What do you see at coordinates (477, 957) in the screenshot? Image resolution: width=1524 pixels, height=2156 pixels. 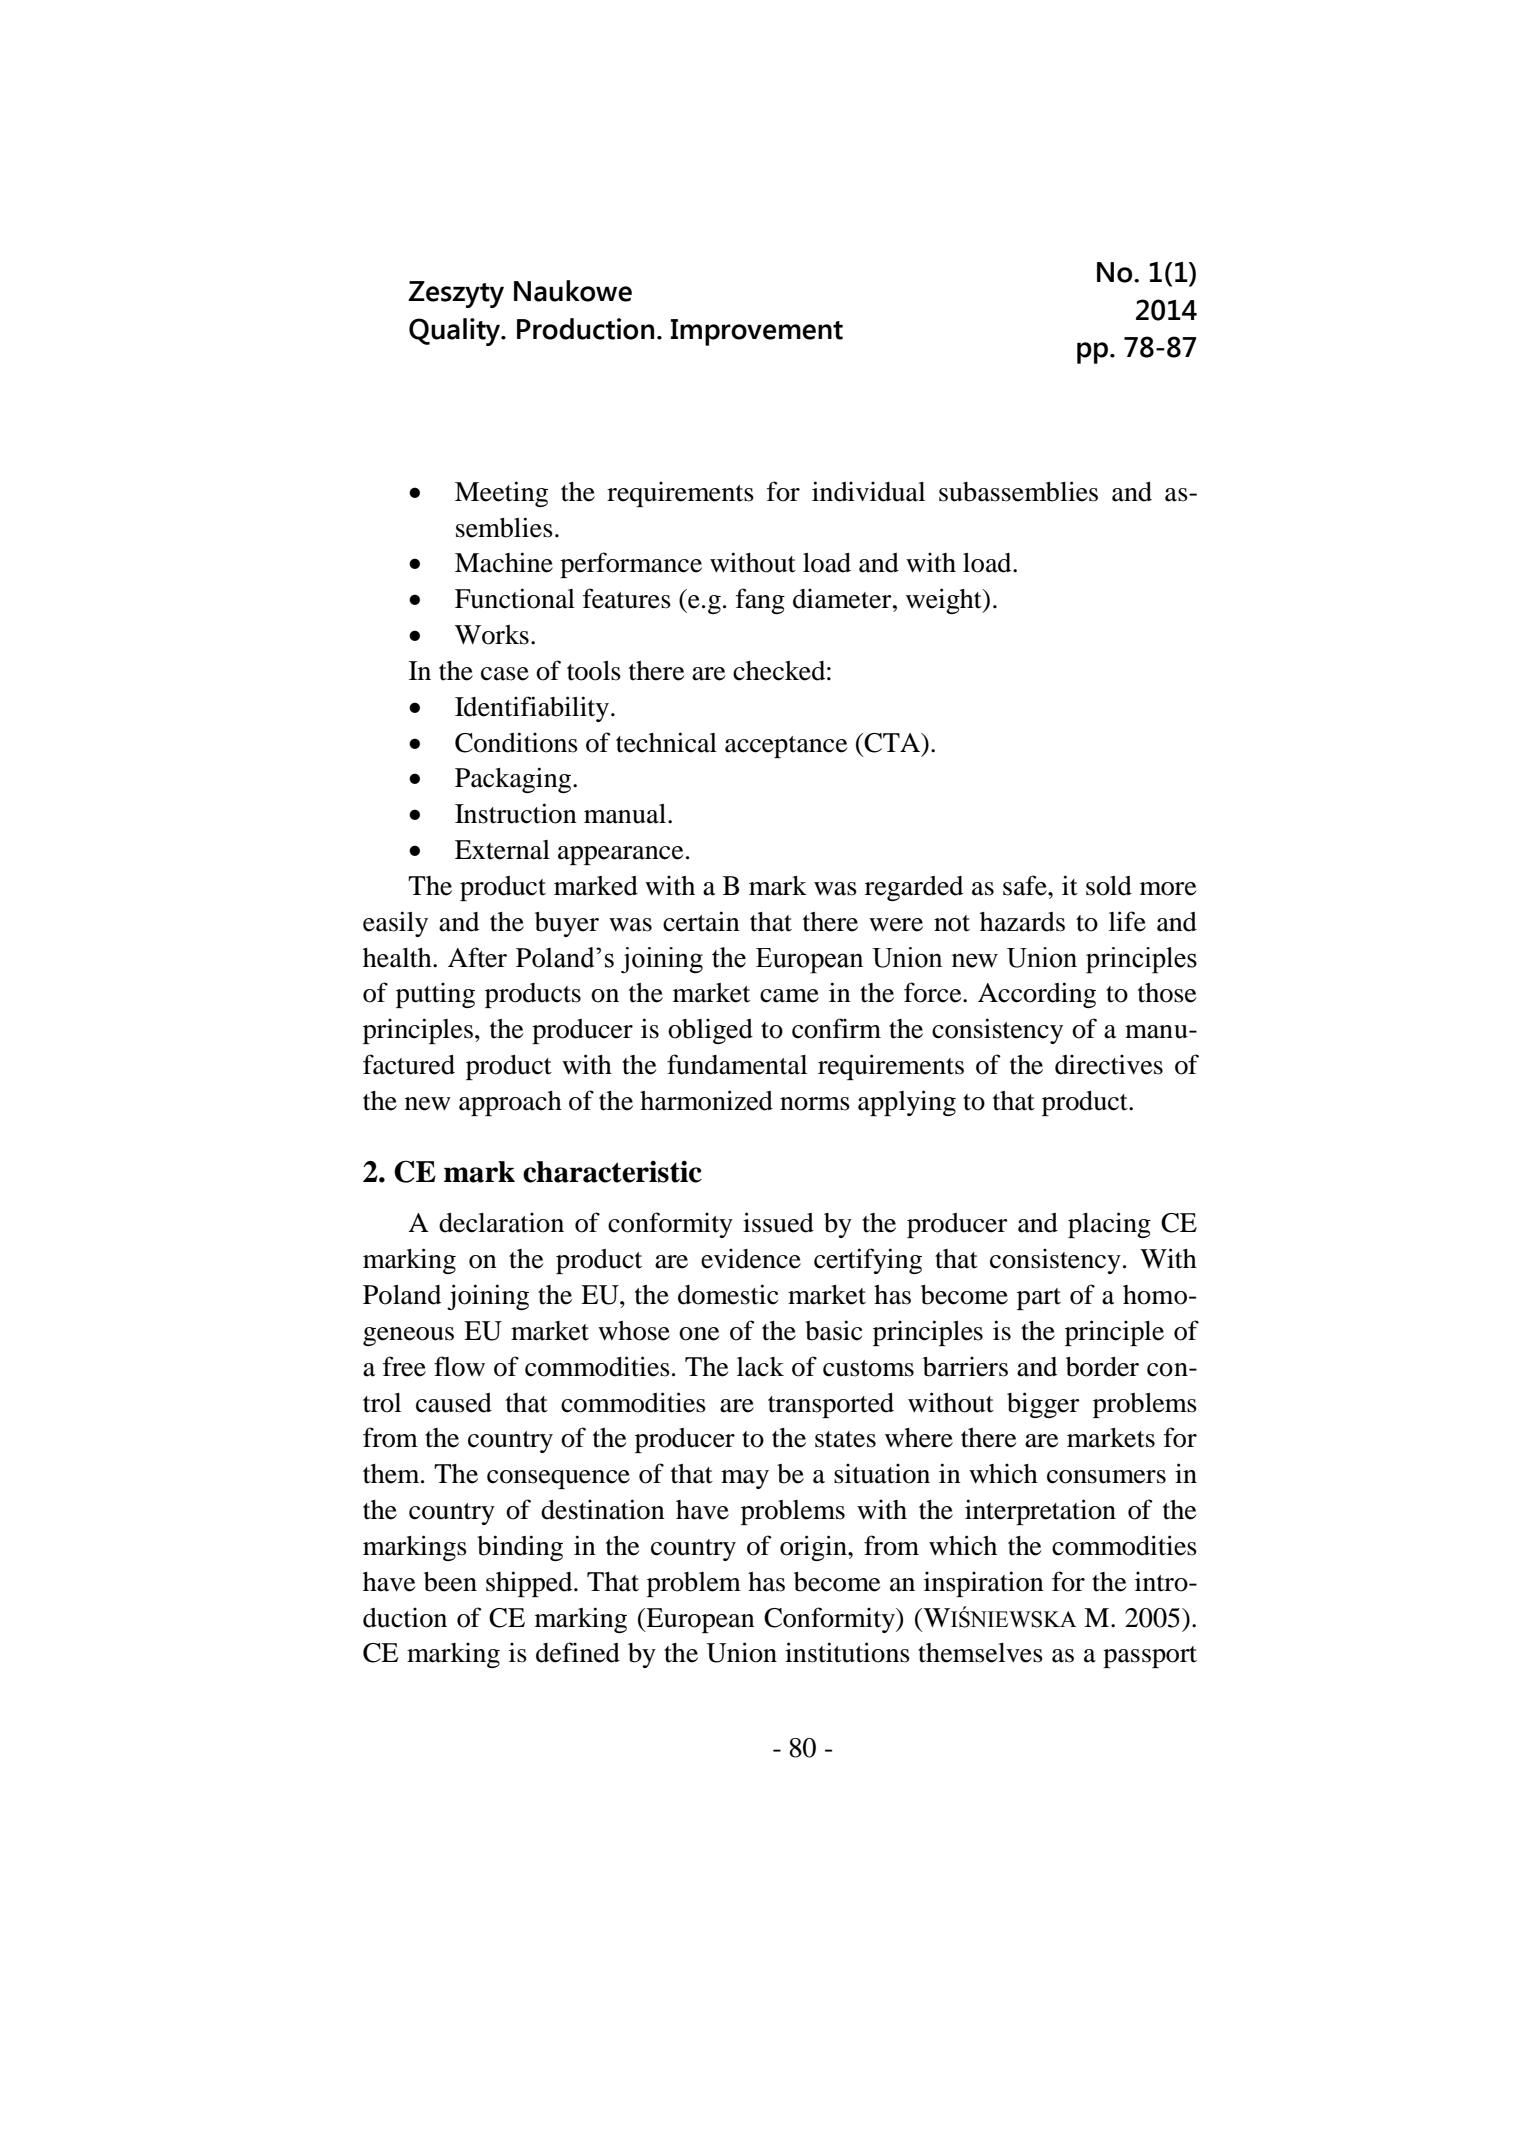 I see `After` at bounding box center [477, 957].
